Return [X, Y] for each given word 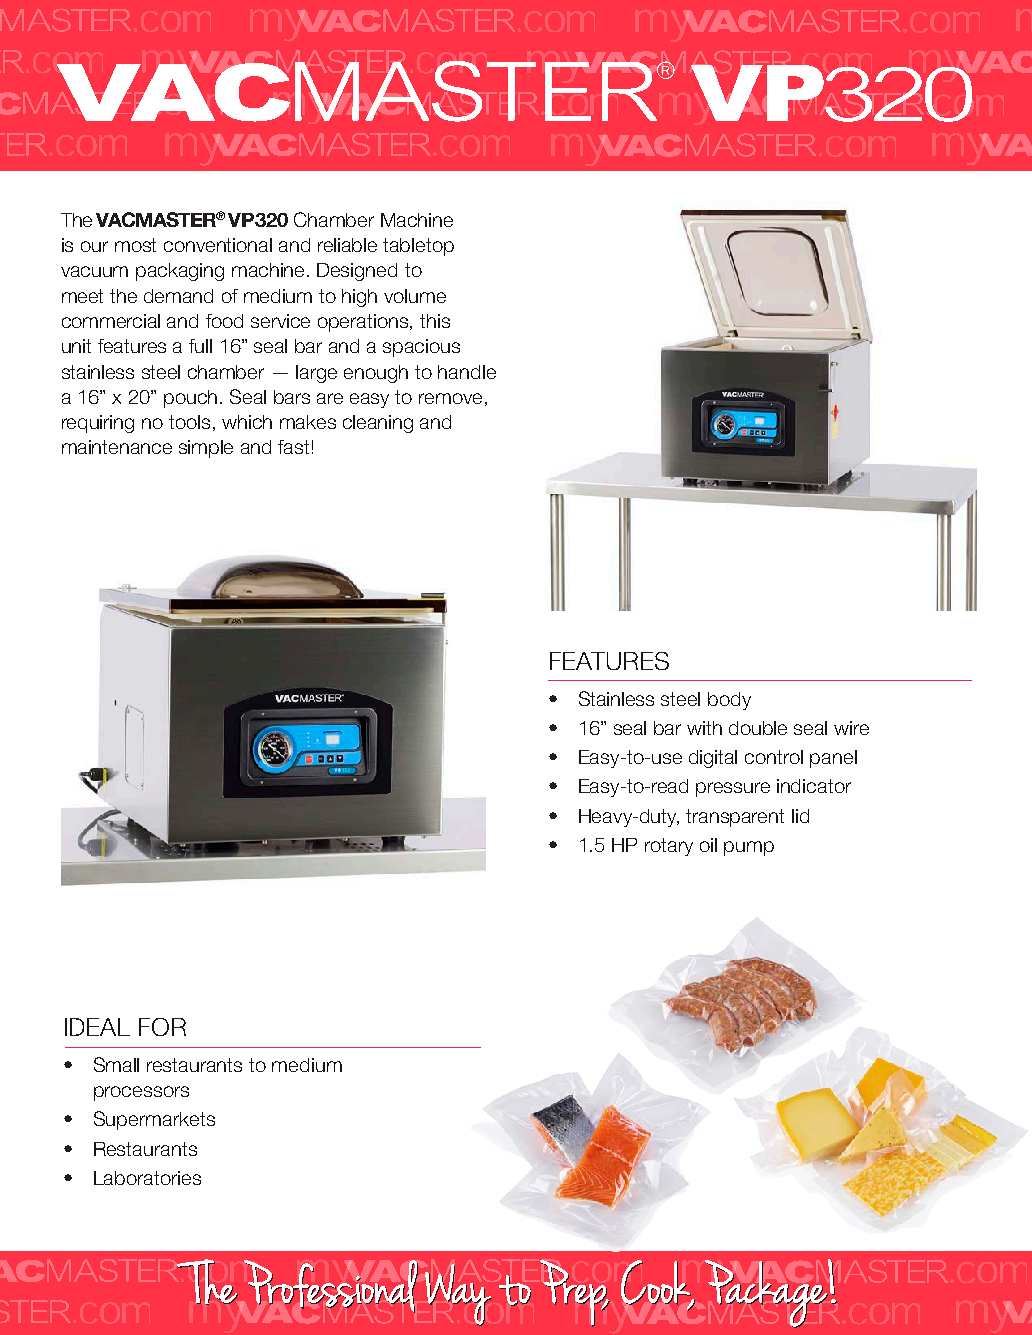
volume [415, 296]
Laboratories [147, 1178]
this [435, 321]
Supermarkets [154, 1120]
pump [749, 848]
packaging [180, 272]
